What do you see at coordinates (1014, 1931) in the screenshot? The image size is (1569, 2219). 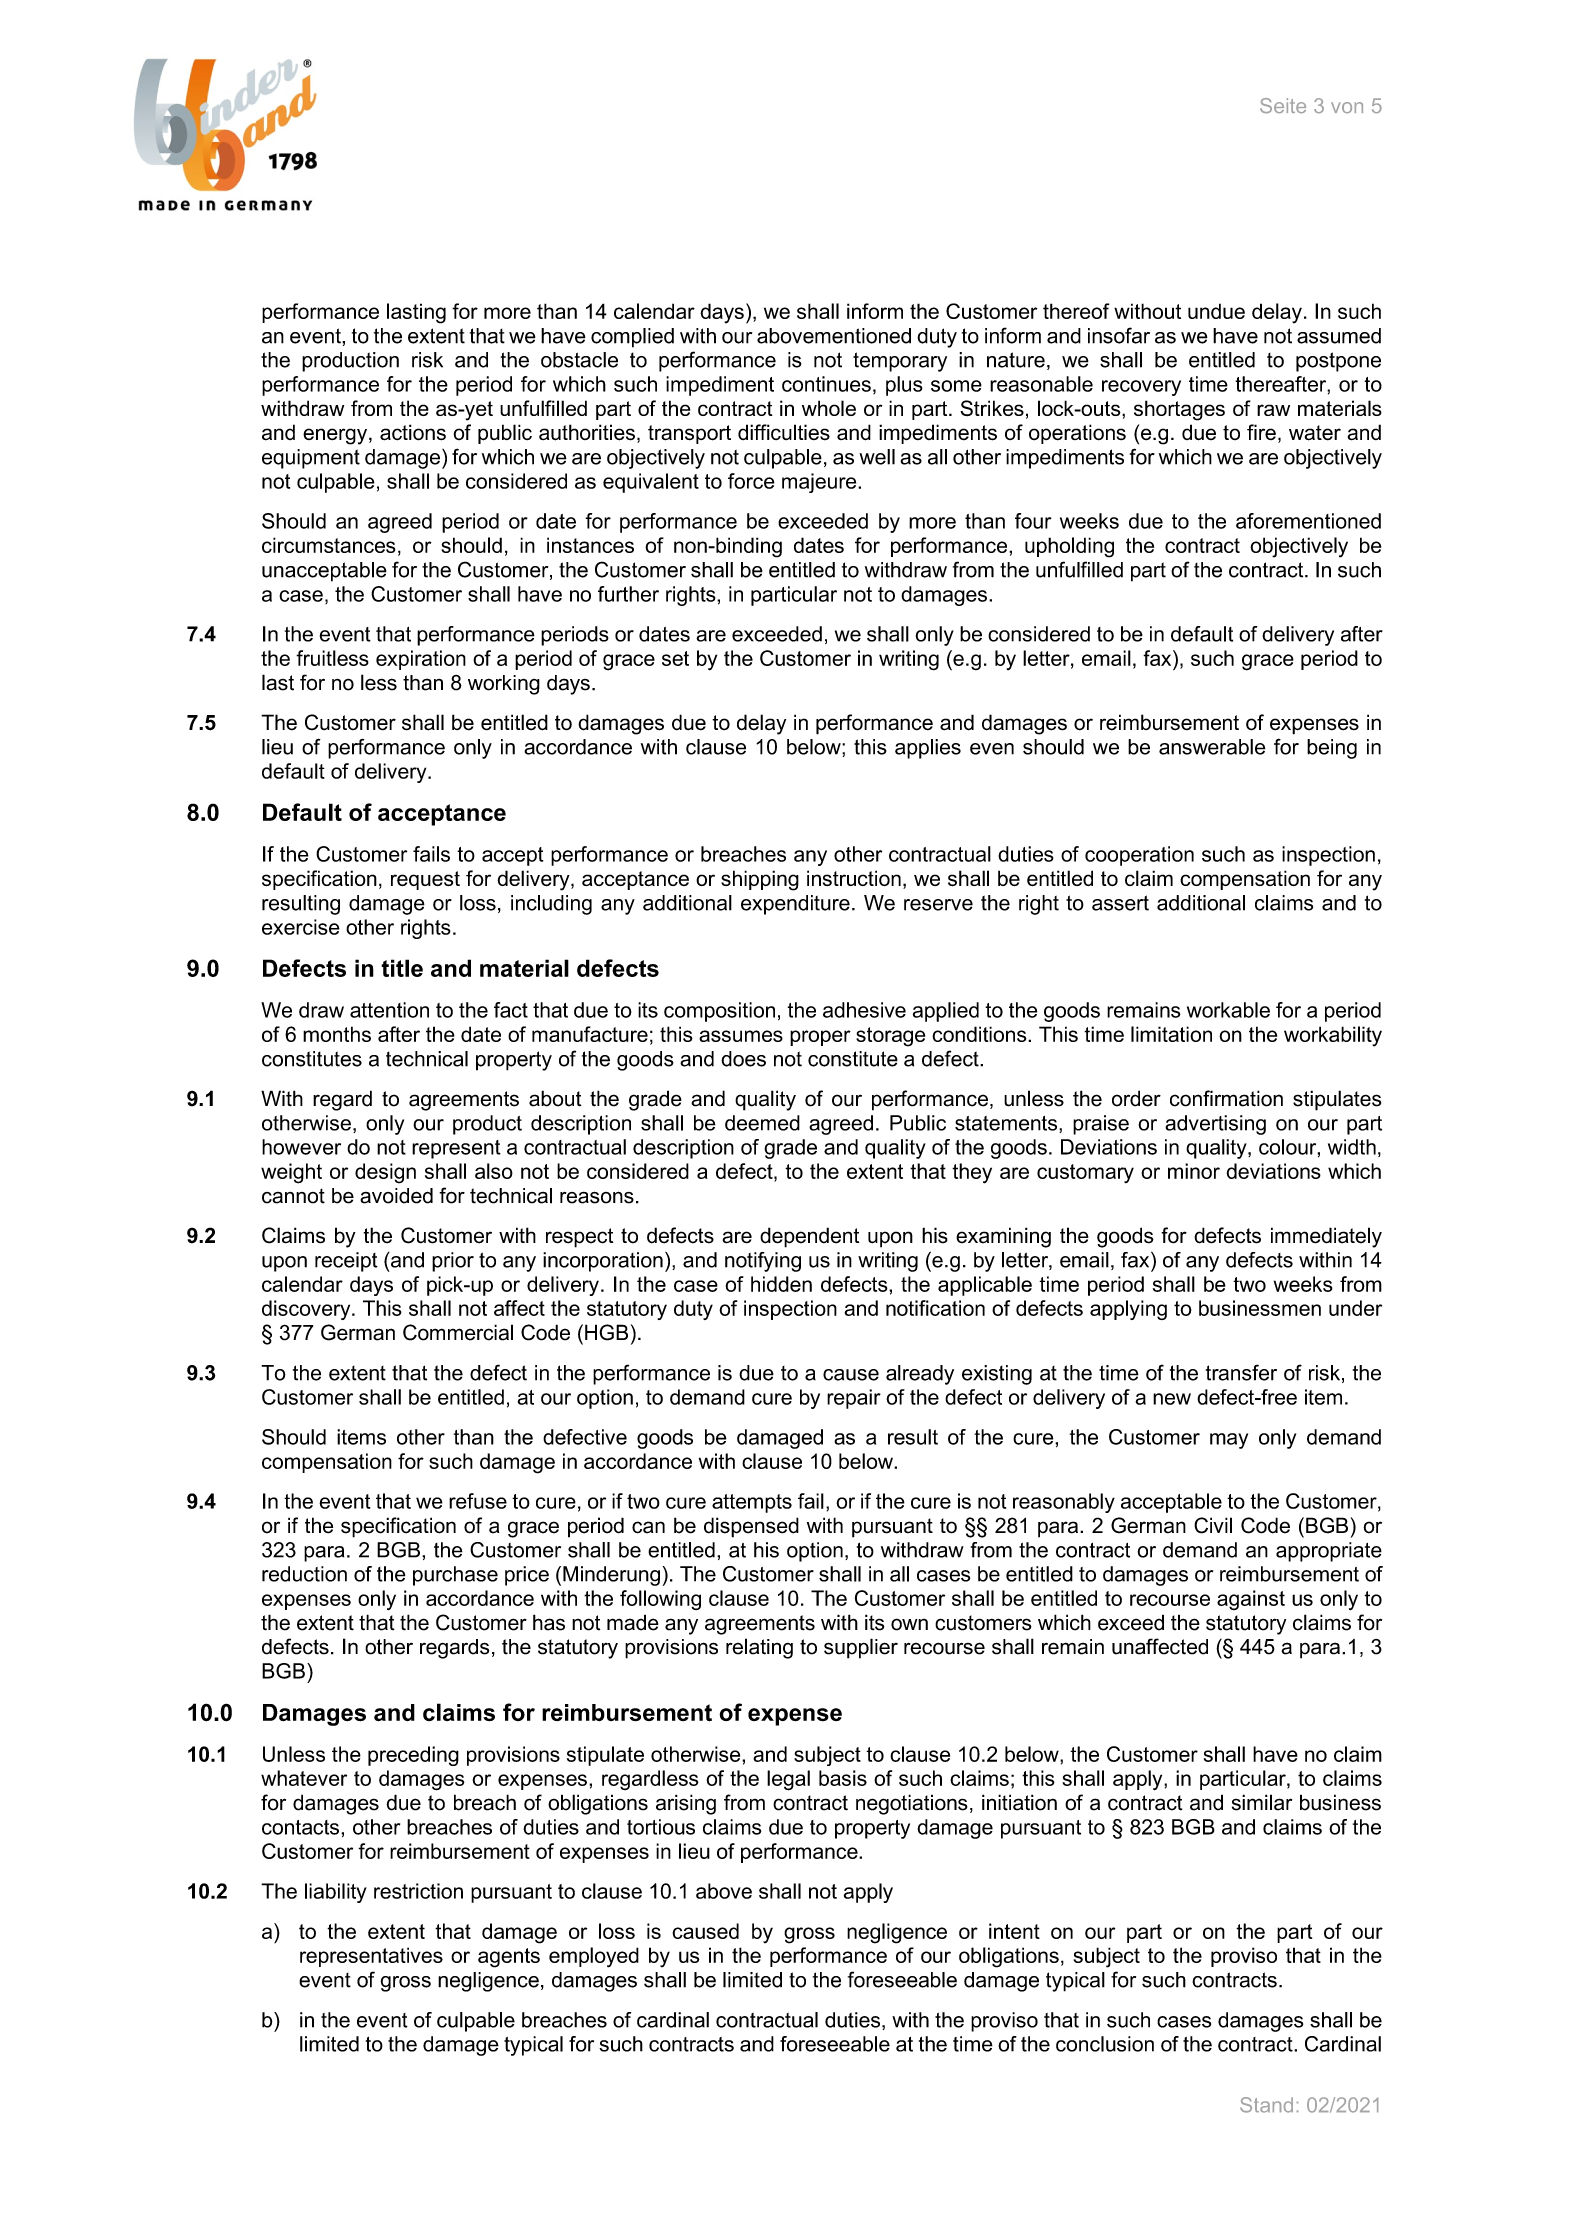 I see `intent` at bounding box center [1014, 1931].
